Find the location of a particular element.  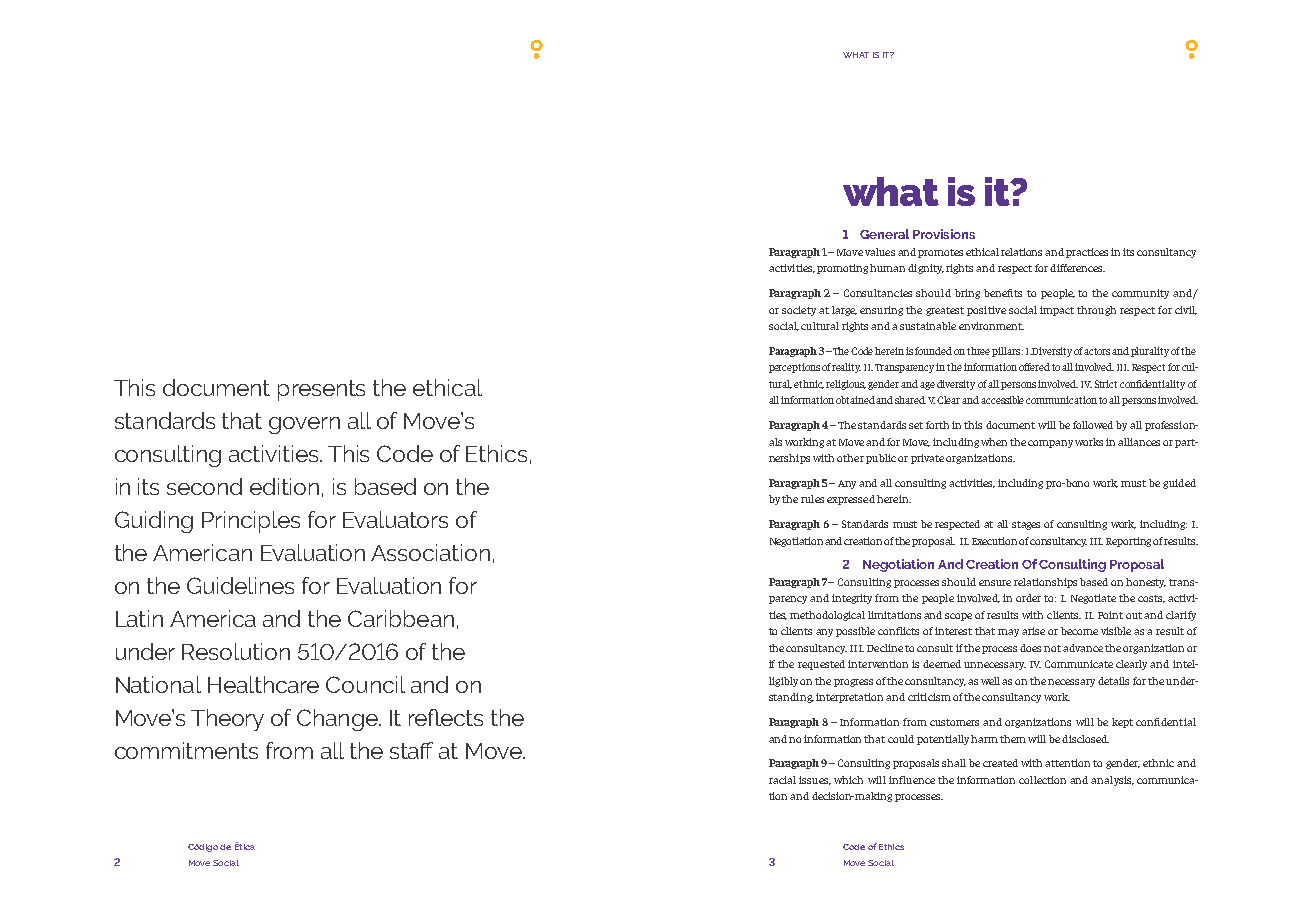

followed is located at coordinates (1093, 425).
